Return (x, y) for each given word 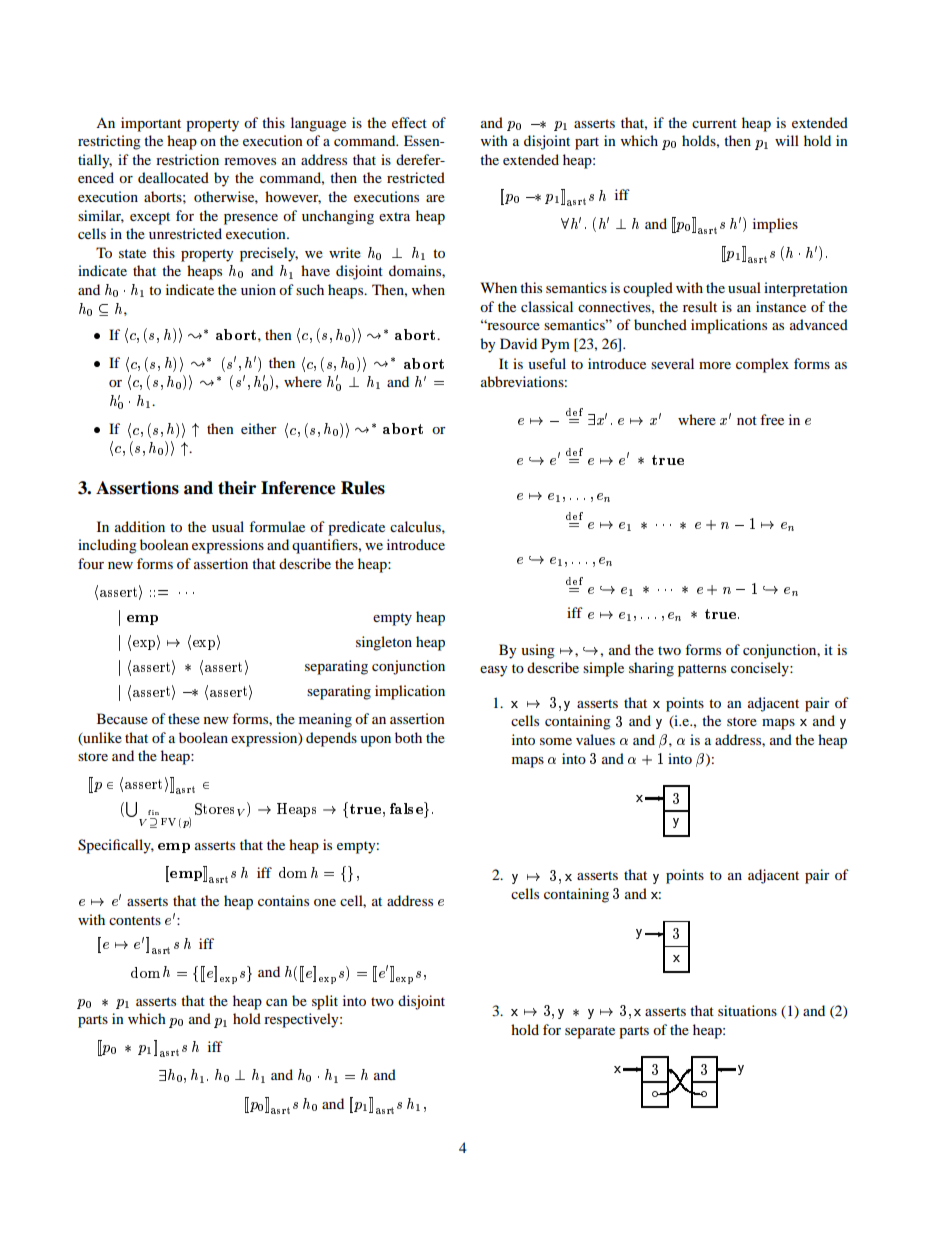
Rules (363, 488)
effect (409, 122)
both (408, 737)
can (277, 1002)
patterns (702, 670)
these (184, 718)
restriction (187, 159)
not (747, 420)
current (714, 123)
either (259, 428)
